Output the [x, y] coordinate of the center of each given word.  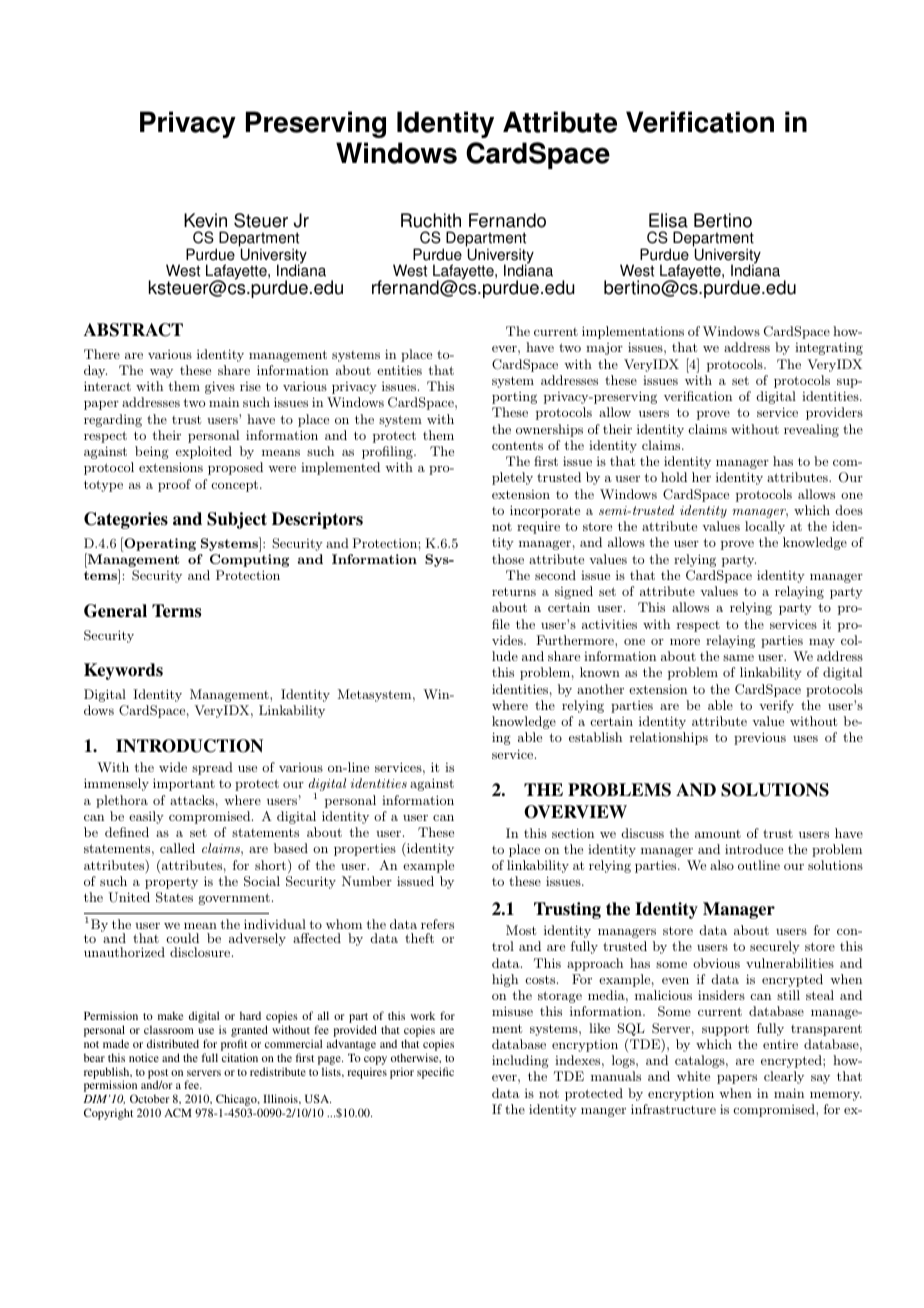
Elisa [668, 220]
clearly [784, 1077]
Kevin [205, 220]
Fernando [507, 220]
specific [435, 1073]
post [158, 1075]
